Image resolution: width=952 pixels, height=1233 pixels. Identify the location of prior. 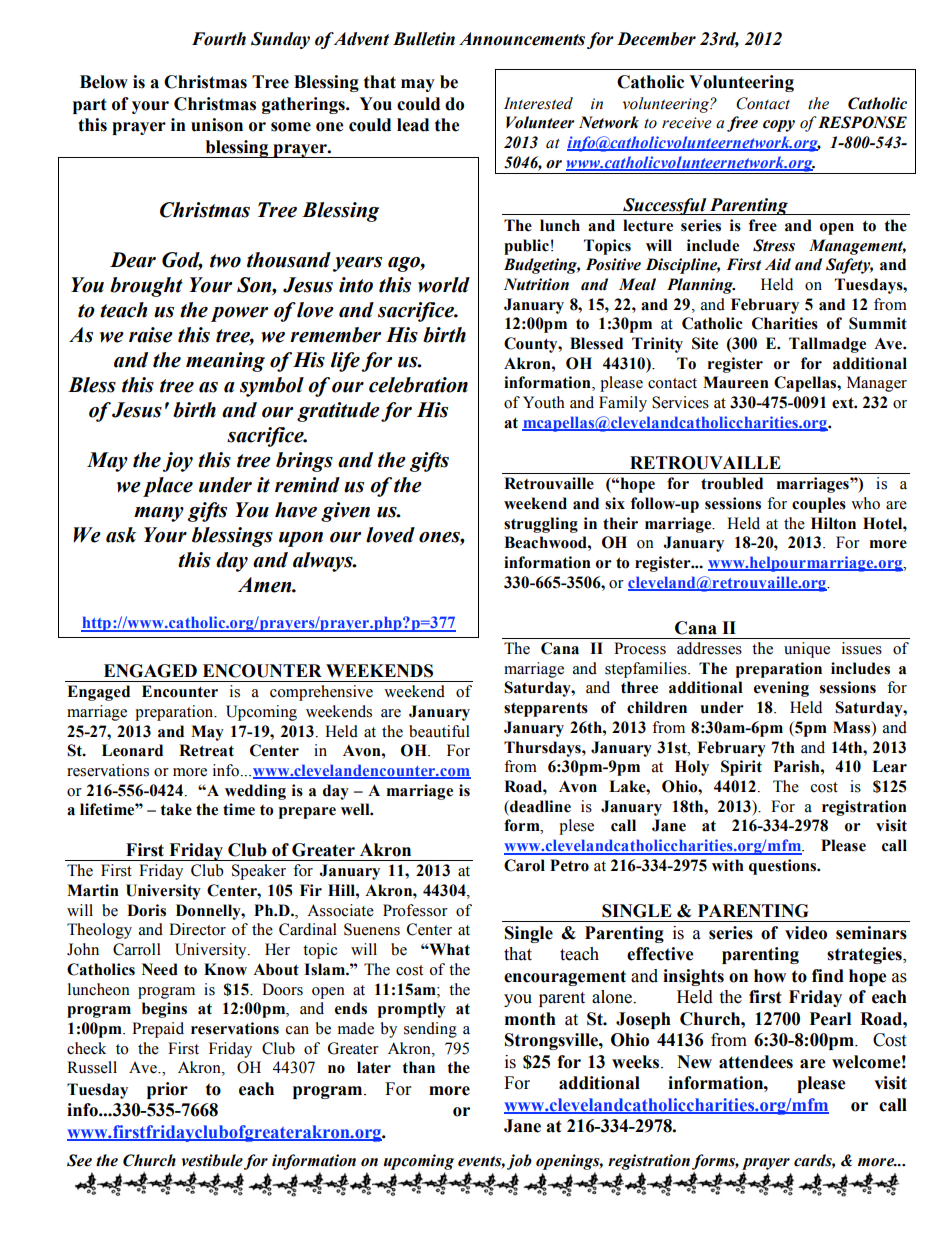
(167, 1090).
